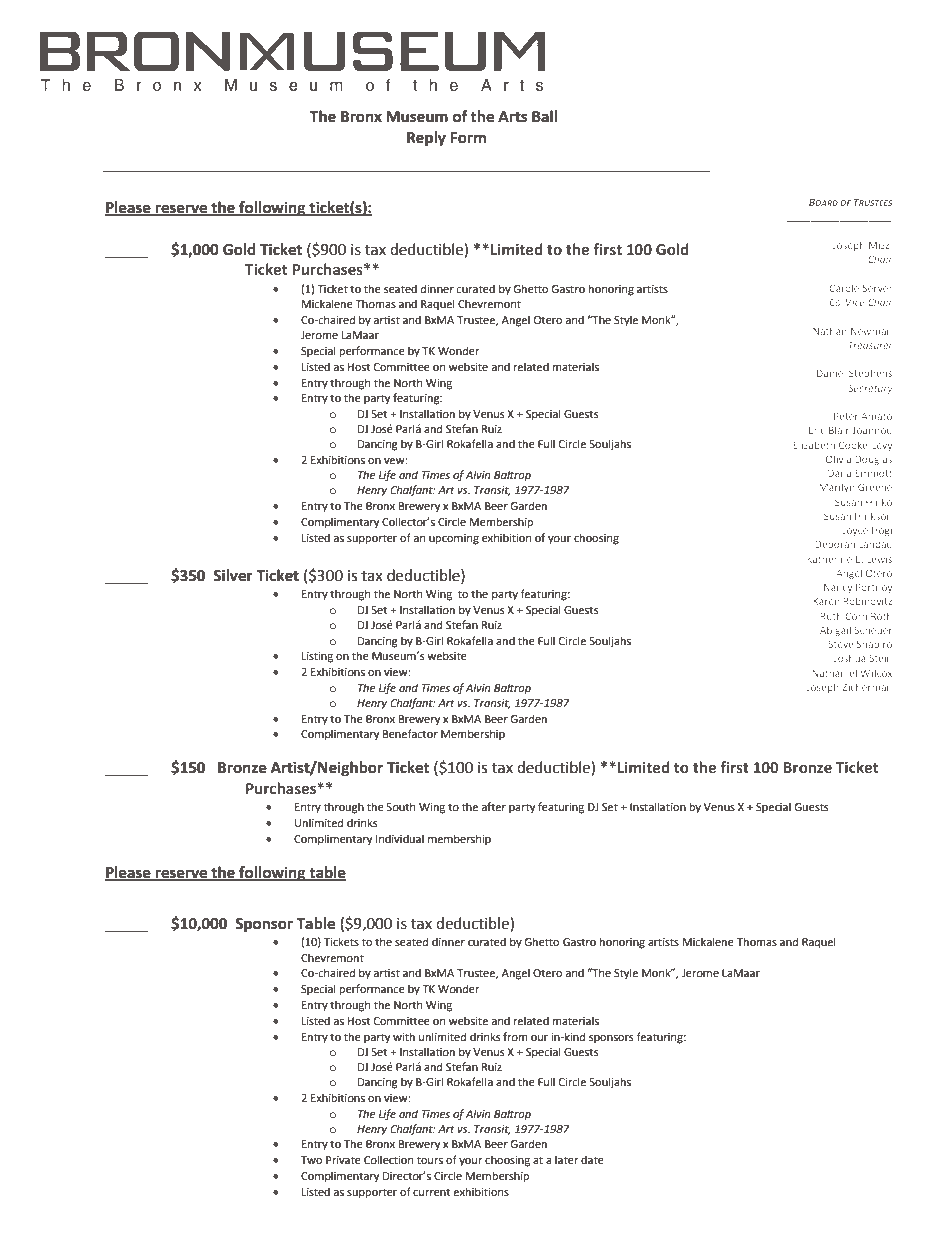  Describe the element at coordinates (880, 245) in the screenshot. I see `Mizzi` at that location.
